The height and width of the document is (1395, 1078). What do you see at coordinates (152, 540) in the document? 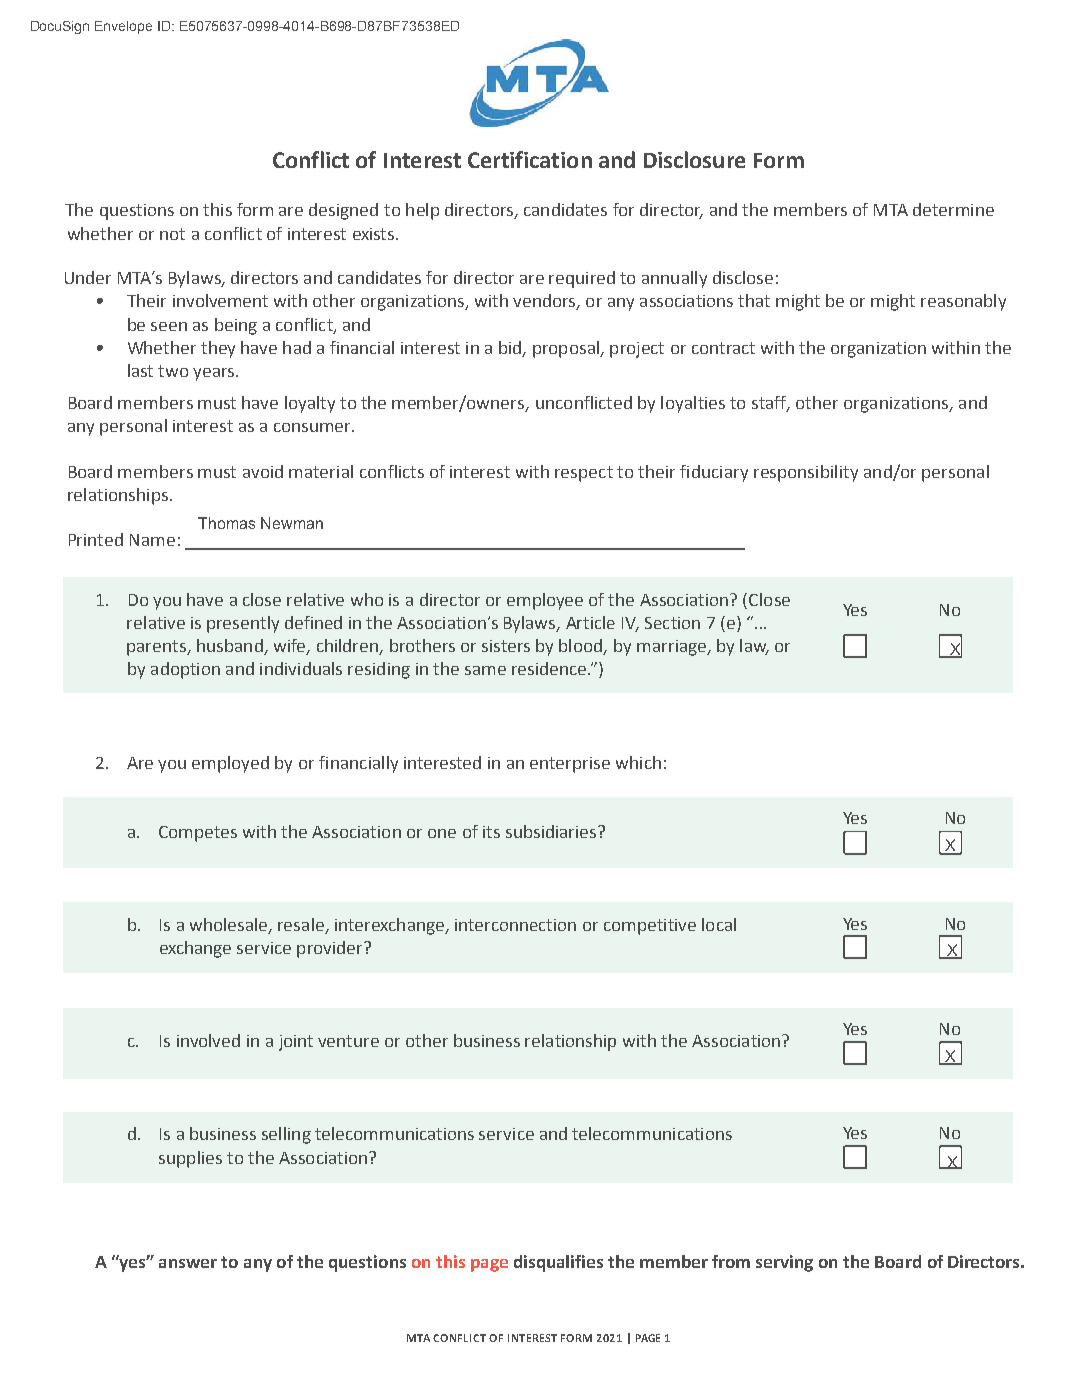
I see `Name` at bounding box center [152, 540].
